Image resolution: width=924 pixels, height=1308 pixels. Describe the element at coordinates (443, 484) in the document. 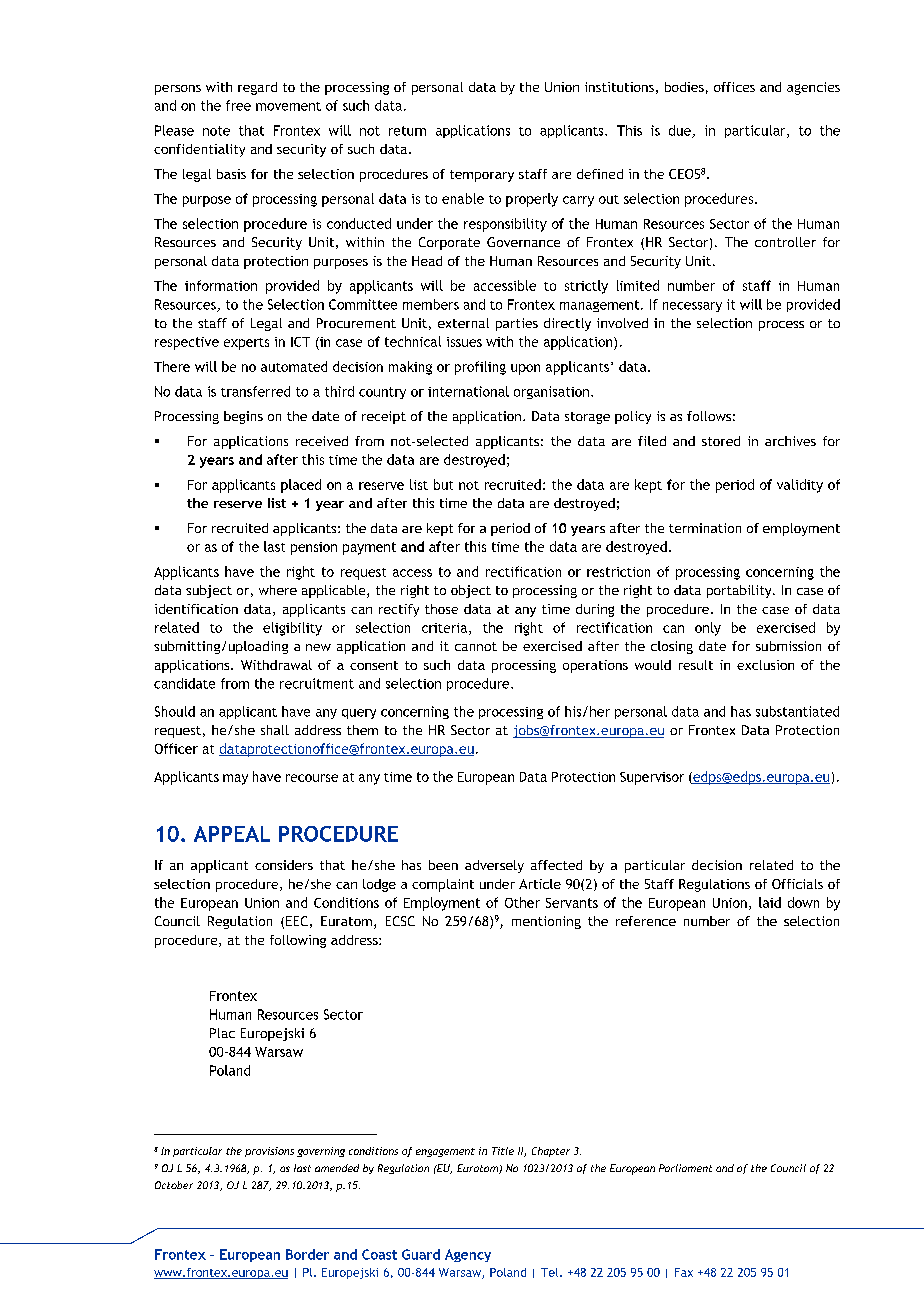

I see `but` at that location.
